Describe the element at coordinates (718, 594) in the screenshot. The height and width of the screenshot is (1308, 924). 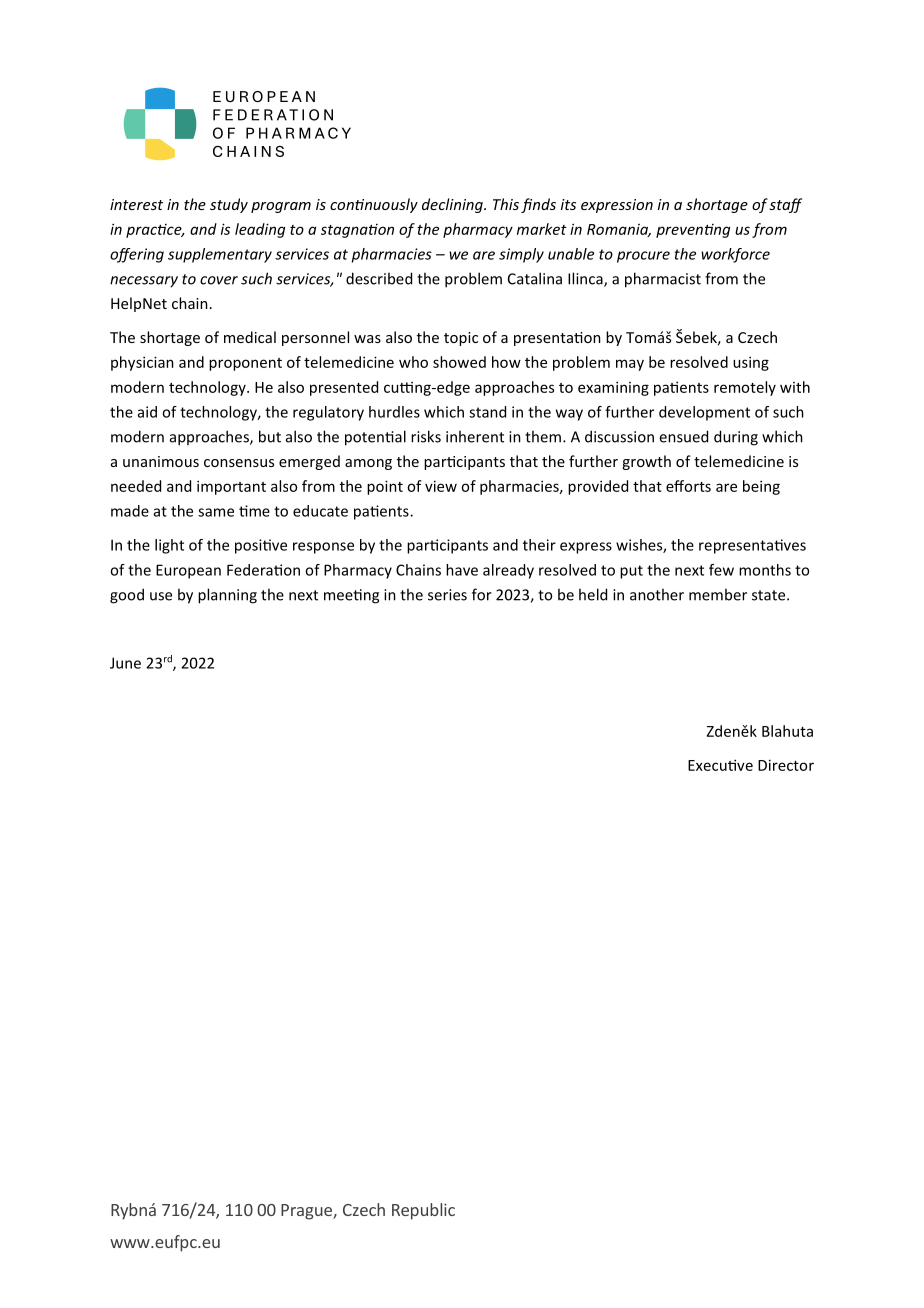
I see `member` at that location.
